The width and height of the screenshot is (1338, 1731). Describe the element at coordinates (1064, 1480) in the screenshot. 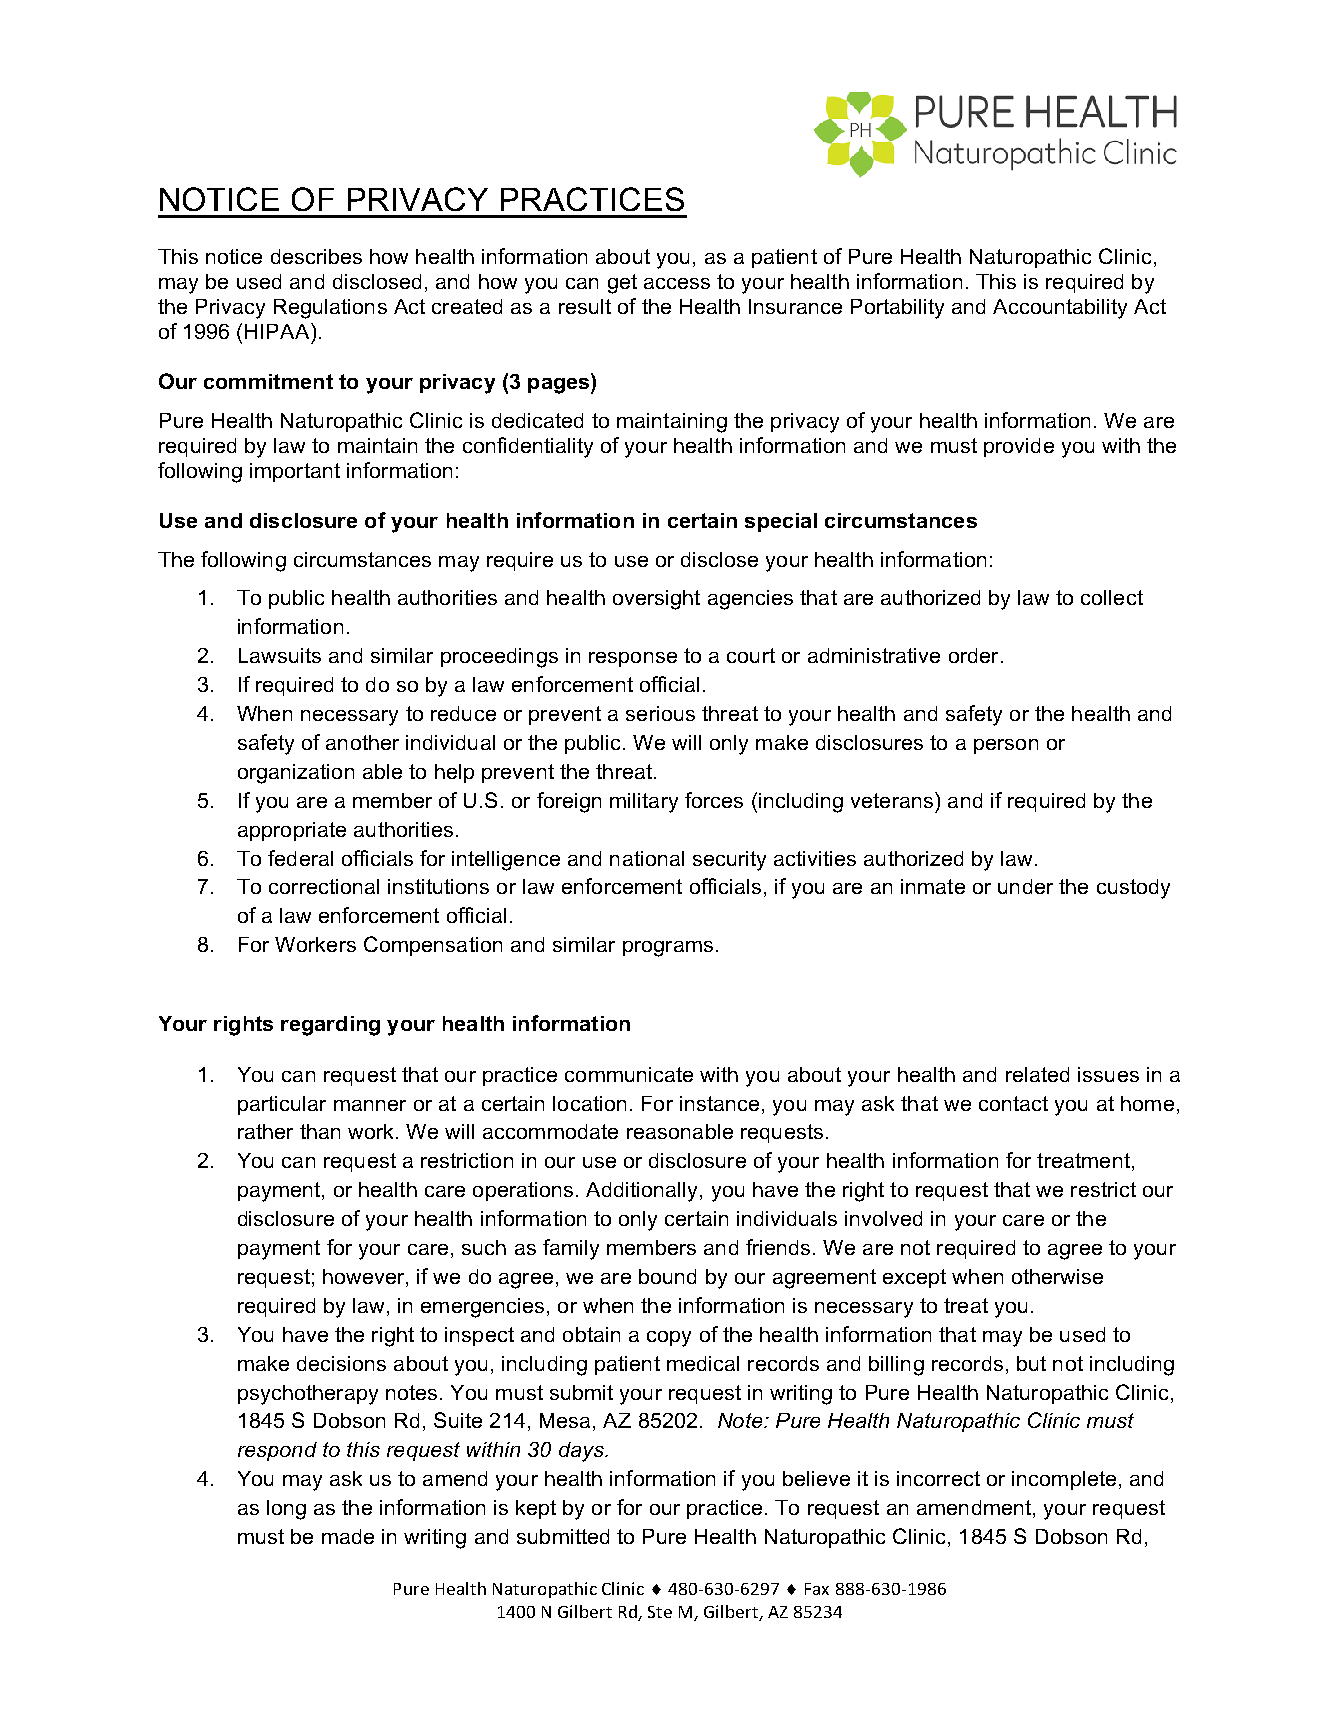

I see `incomplete` at that location.
